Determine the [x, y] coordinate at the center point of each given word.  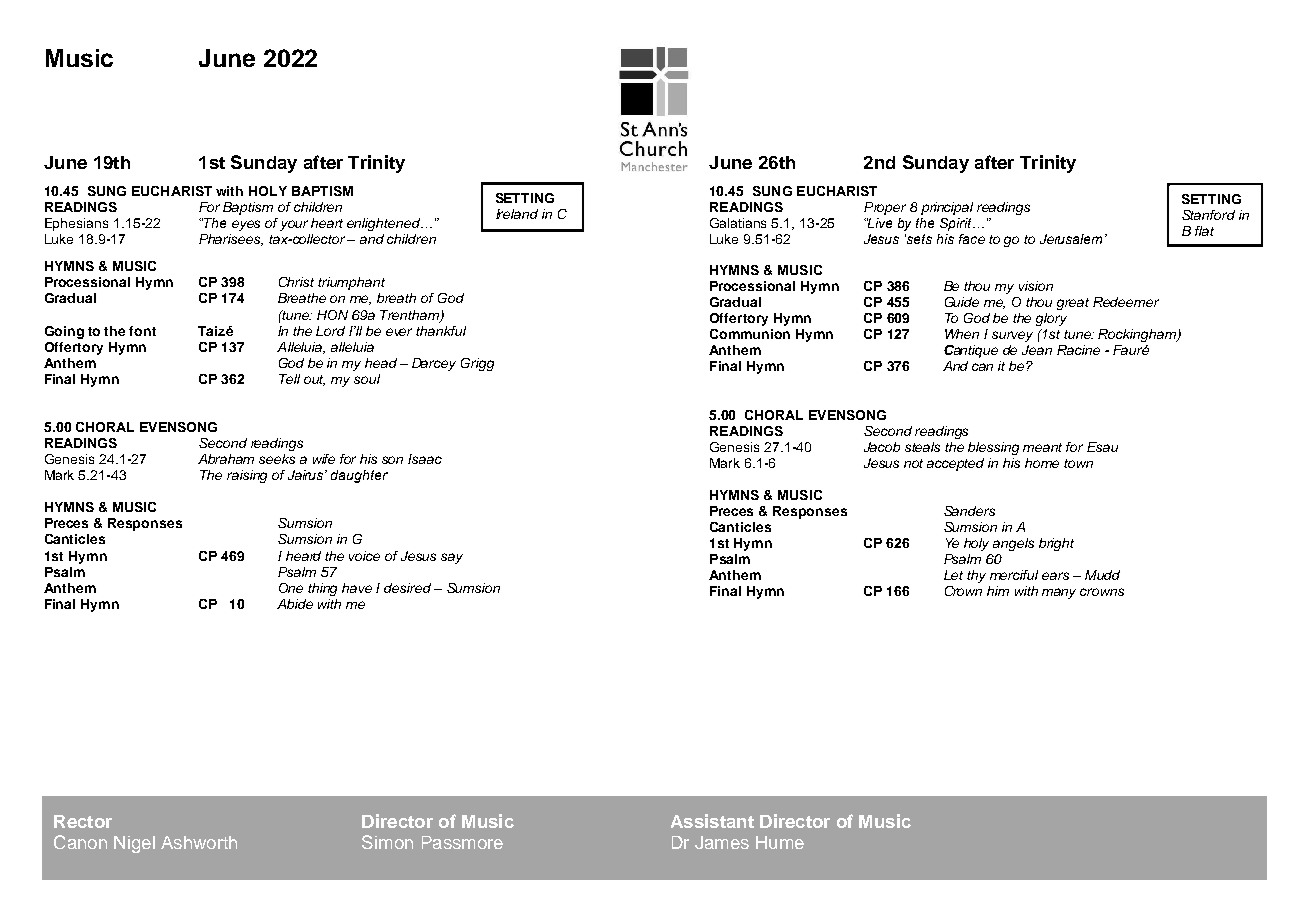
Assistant [712, 821]
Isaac [425, 459]
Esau [1102, 447]
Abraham [226, 459]
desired [407, 588]
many [1059, 593]
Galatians [738, 223]
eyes [246, 225]
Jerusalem [1073, 239]
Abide [295, 604]
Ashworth [199, 842]
